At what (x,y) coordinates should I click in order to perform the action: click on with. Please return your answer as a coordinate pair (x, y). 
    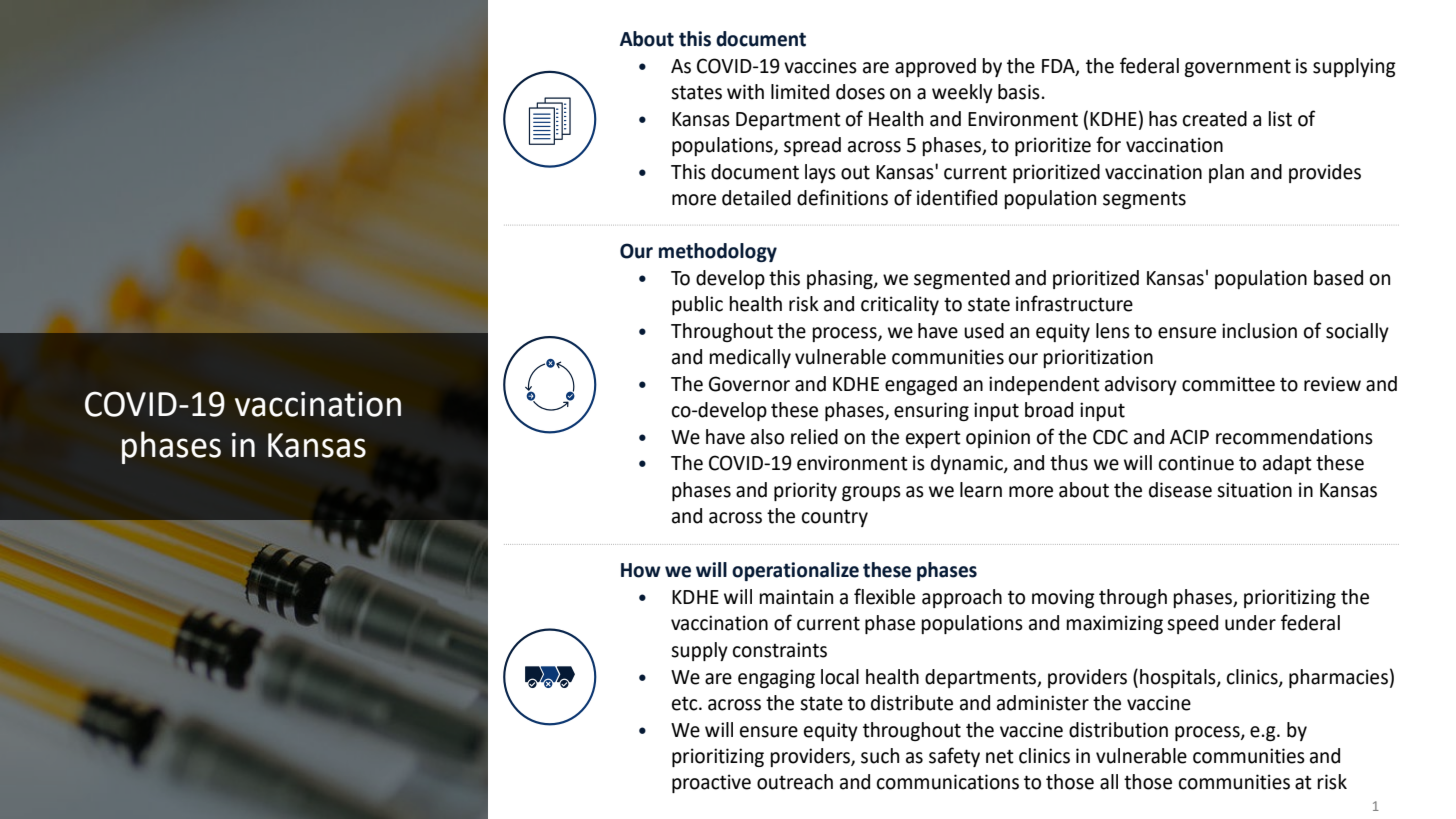
    Looking at the image, I should click on (745, 92).
